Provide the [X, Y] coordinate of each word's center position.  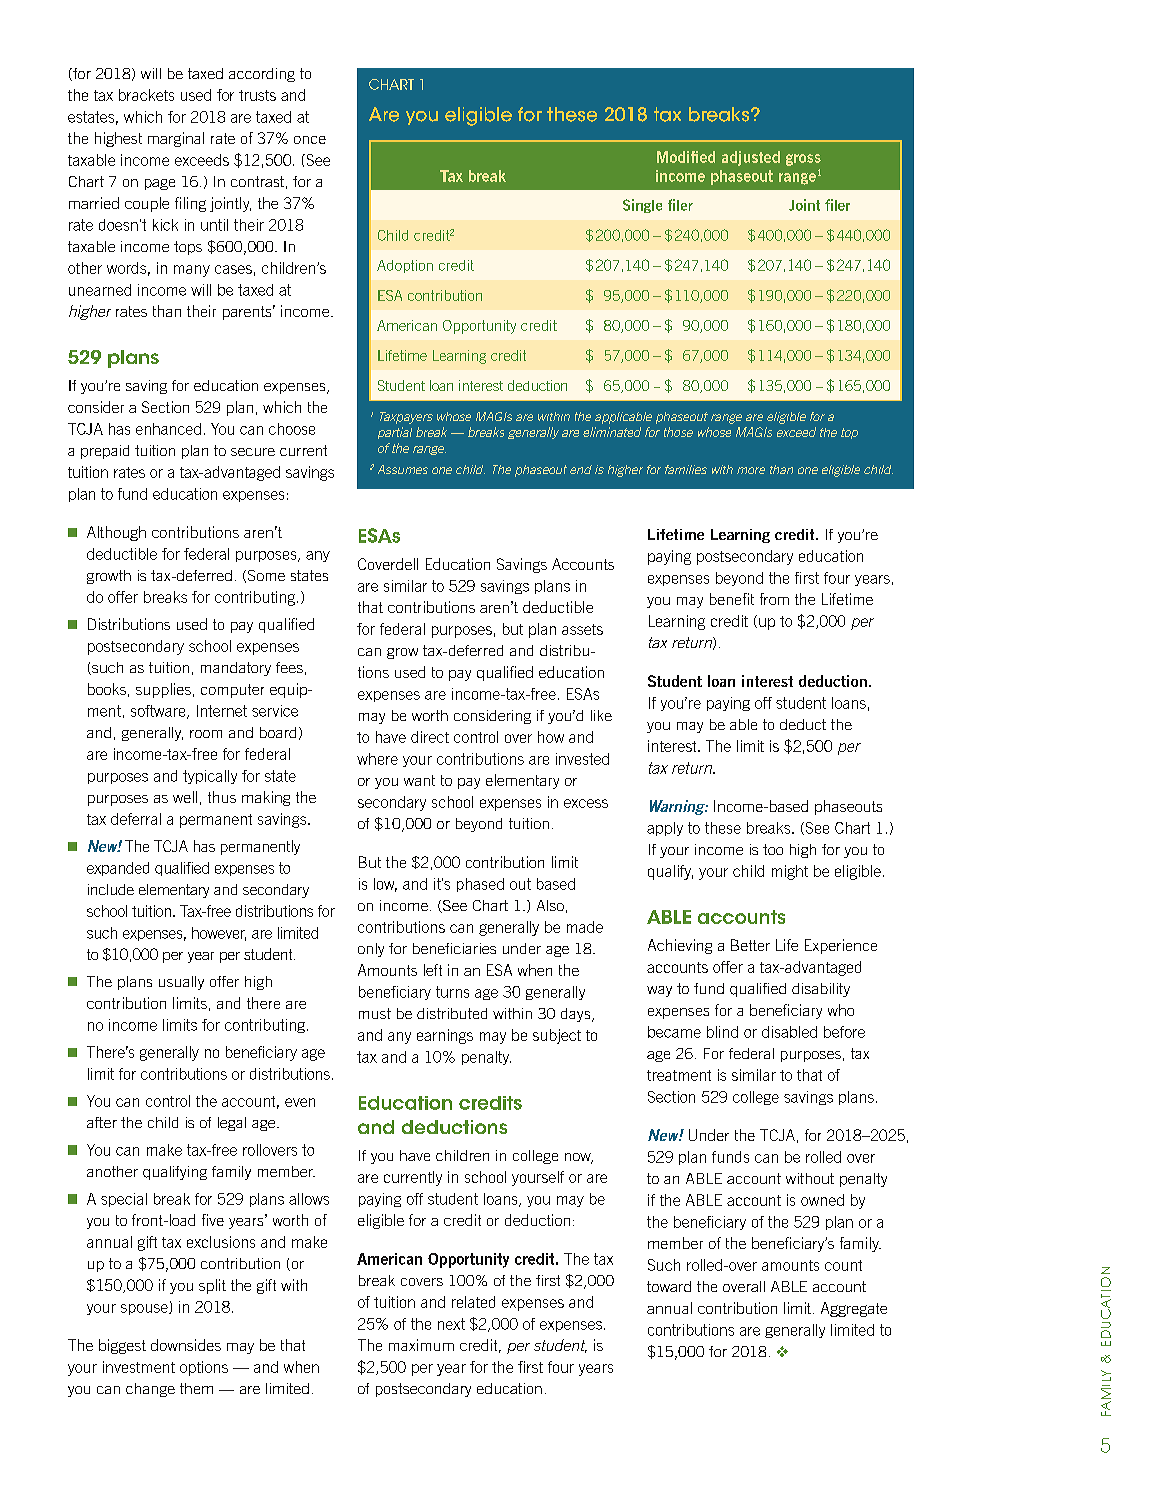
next [451, 1324]
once [310, 140]
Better [750, 945]
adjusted [751, 158]
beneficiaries [454, 948]
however [219, 934]
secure [253, 452]
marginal [176, 139]
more [751, 470]
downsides [186, 1345]
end [581, 469]
